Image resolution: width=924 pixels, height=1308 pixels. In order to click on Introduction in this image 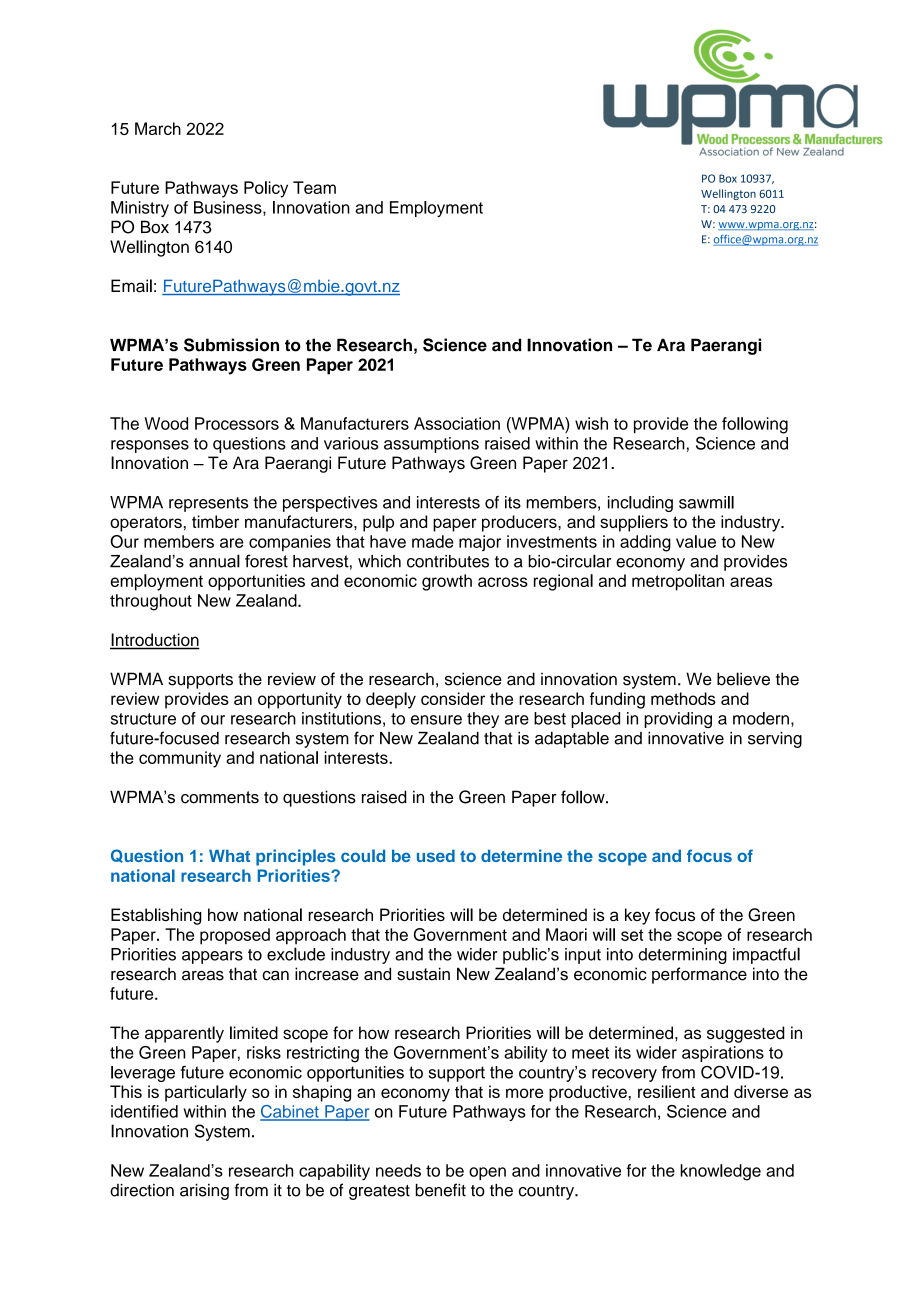, I will do `click(155, 641)`.
